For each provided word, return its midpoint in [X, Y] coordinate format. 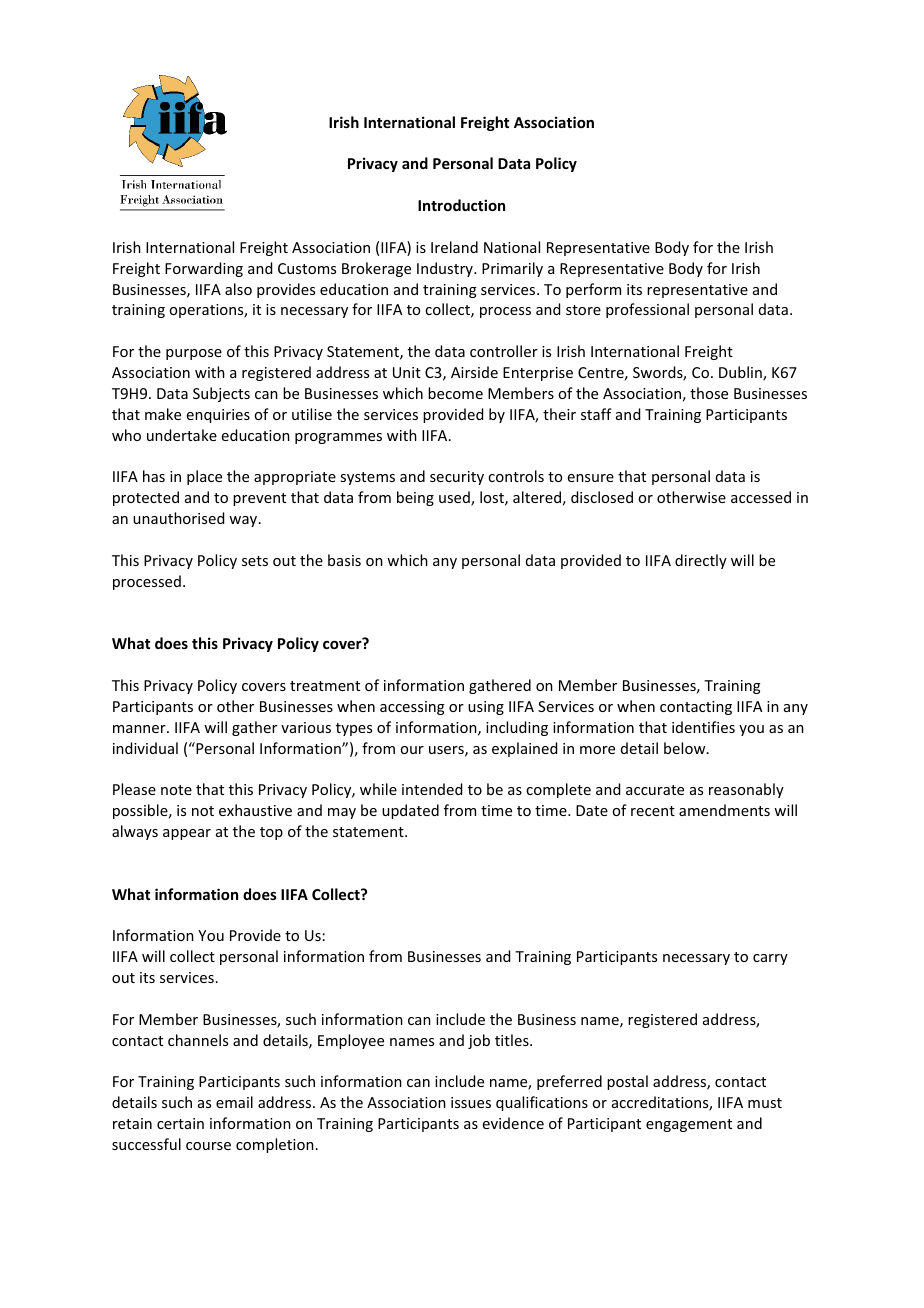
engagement [689, 1125]
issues [471, 1102]
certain [180, 1123]
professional [647, 310]
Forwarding [204, 269]
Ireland [454, 247]
